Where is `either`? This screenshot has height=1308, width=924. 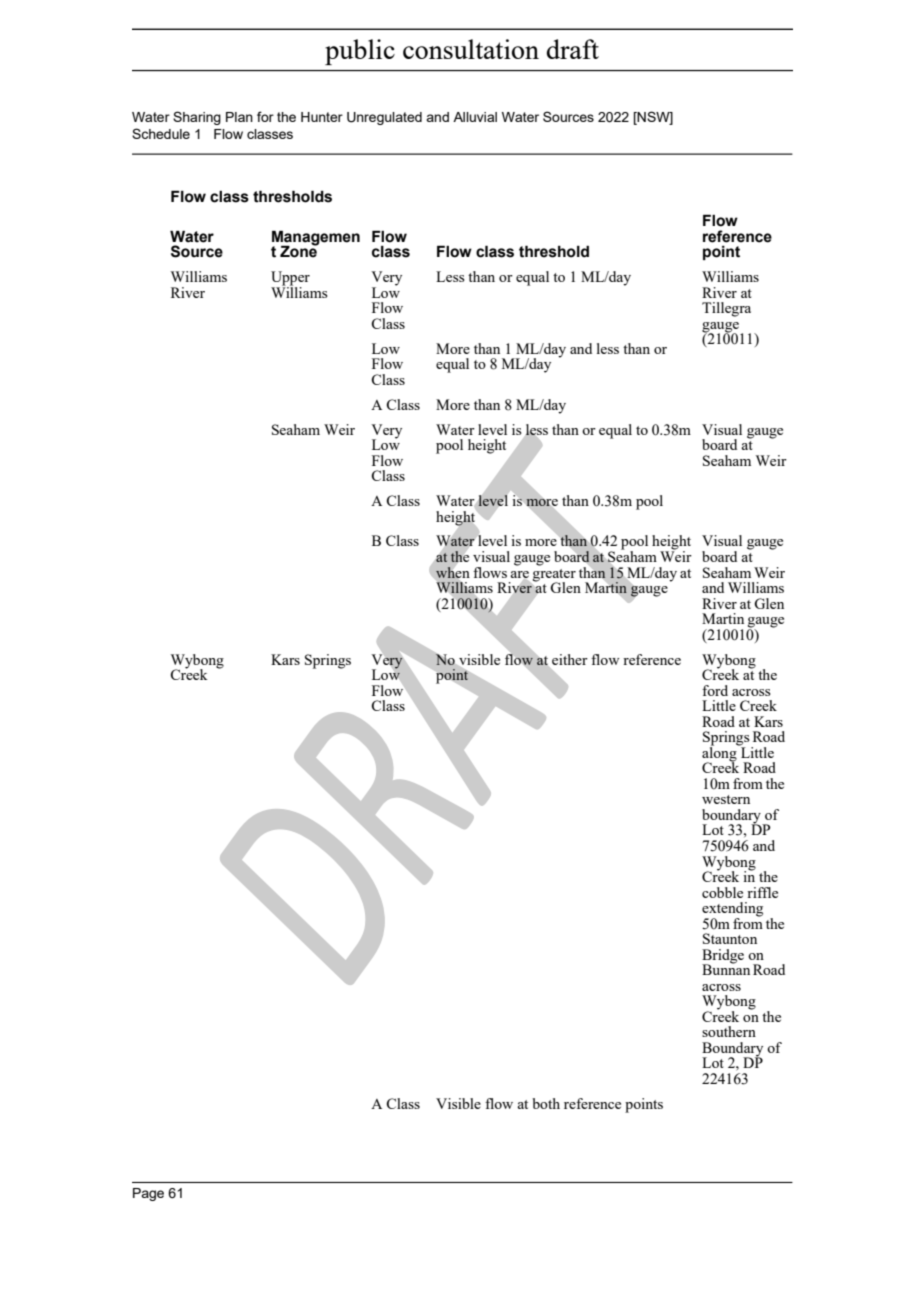
either is located at coordinates (570, 659).
